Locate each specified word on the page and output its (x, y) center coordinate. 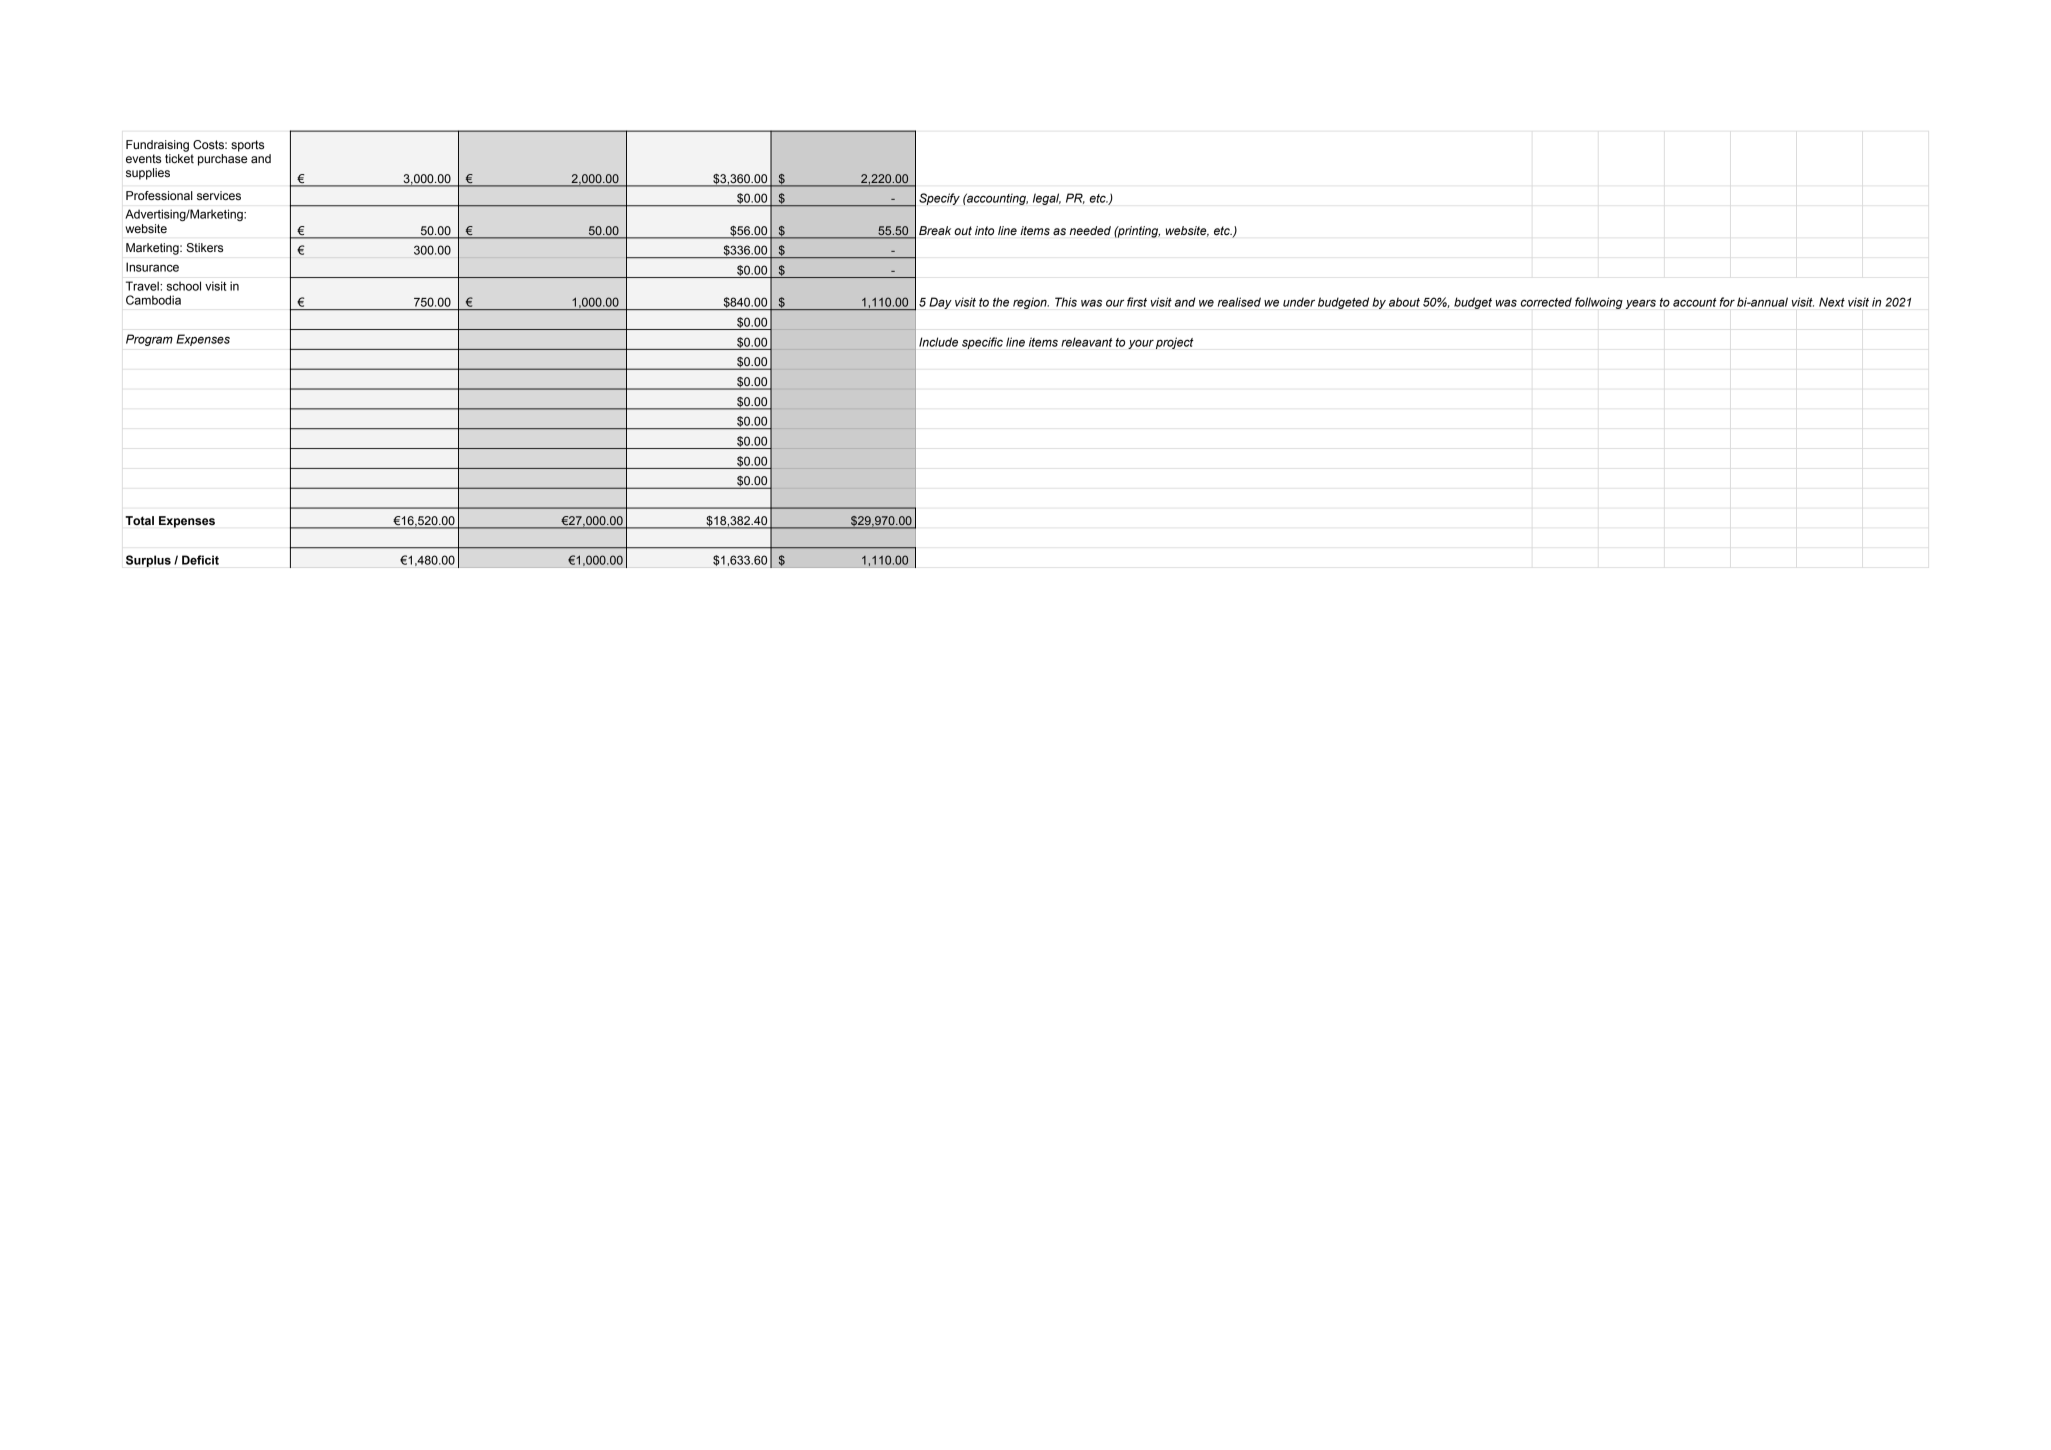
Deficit (200, 560)
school (184, 286)
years (1641, 304)
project (1175, 343)
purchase (222, 160)
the (1001, 302)
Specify (939, 199)
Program (149, 340)
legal (1047, 199)
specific (982, 343)
